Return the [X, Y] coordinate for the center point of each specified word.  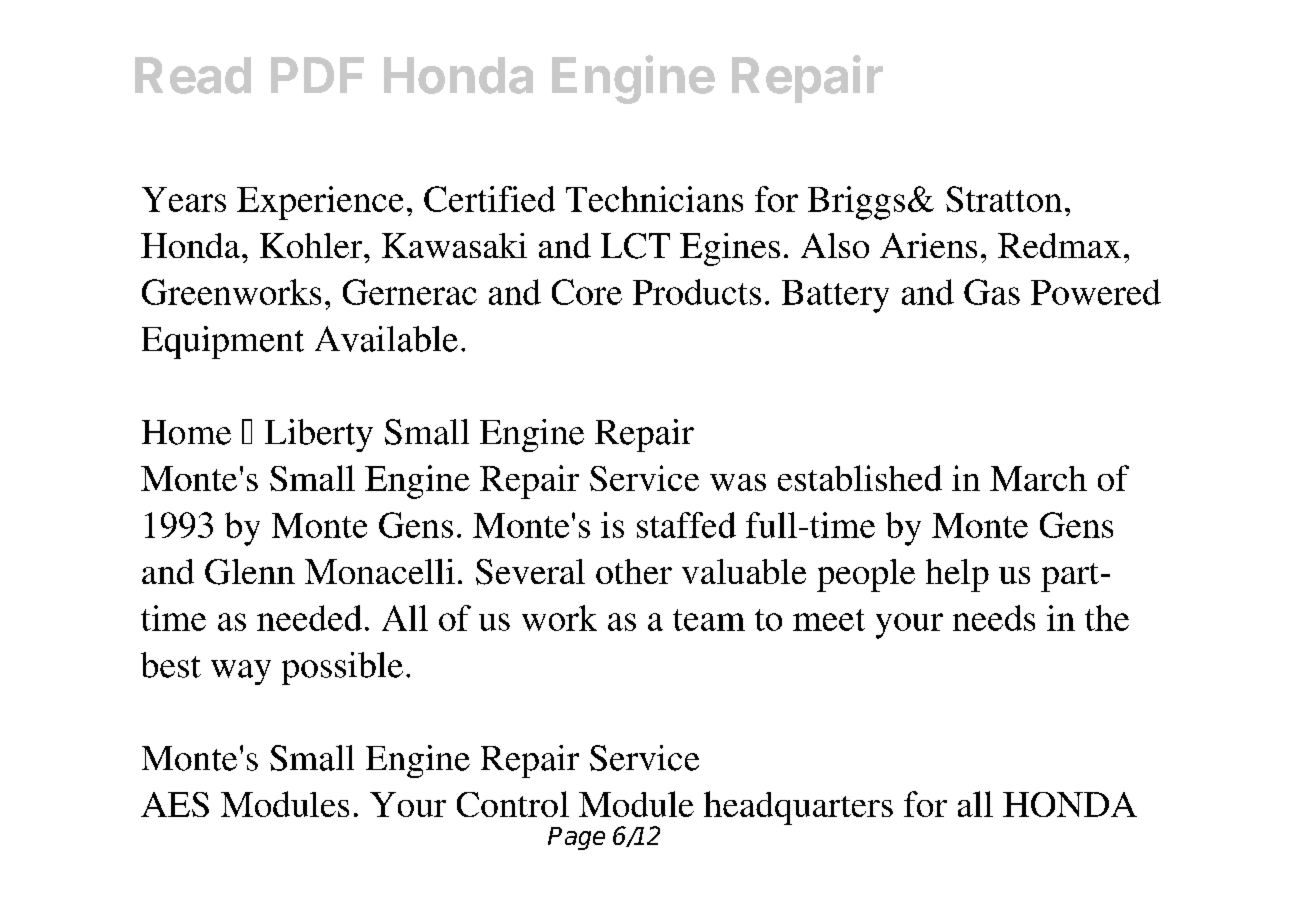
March [1038, 478]
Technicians [654, 199]
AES [175, 804]
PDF [317, 75]
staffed [686, 525]
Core [587, 292]
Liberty [319, 435]
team [709, 620]
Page [576, 838]
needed [309, 618]
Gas [992, 292]
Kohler [312, 245]
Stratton [1004, 199]
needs [994, 618]
